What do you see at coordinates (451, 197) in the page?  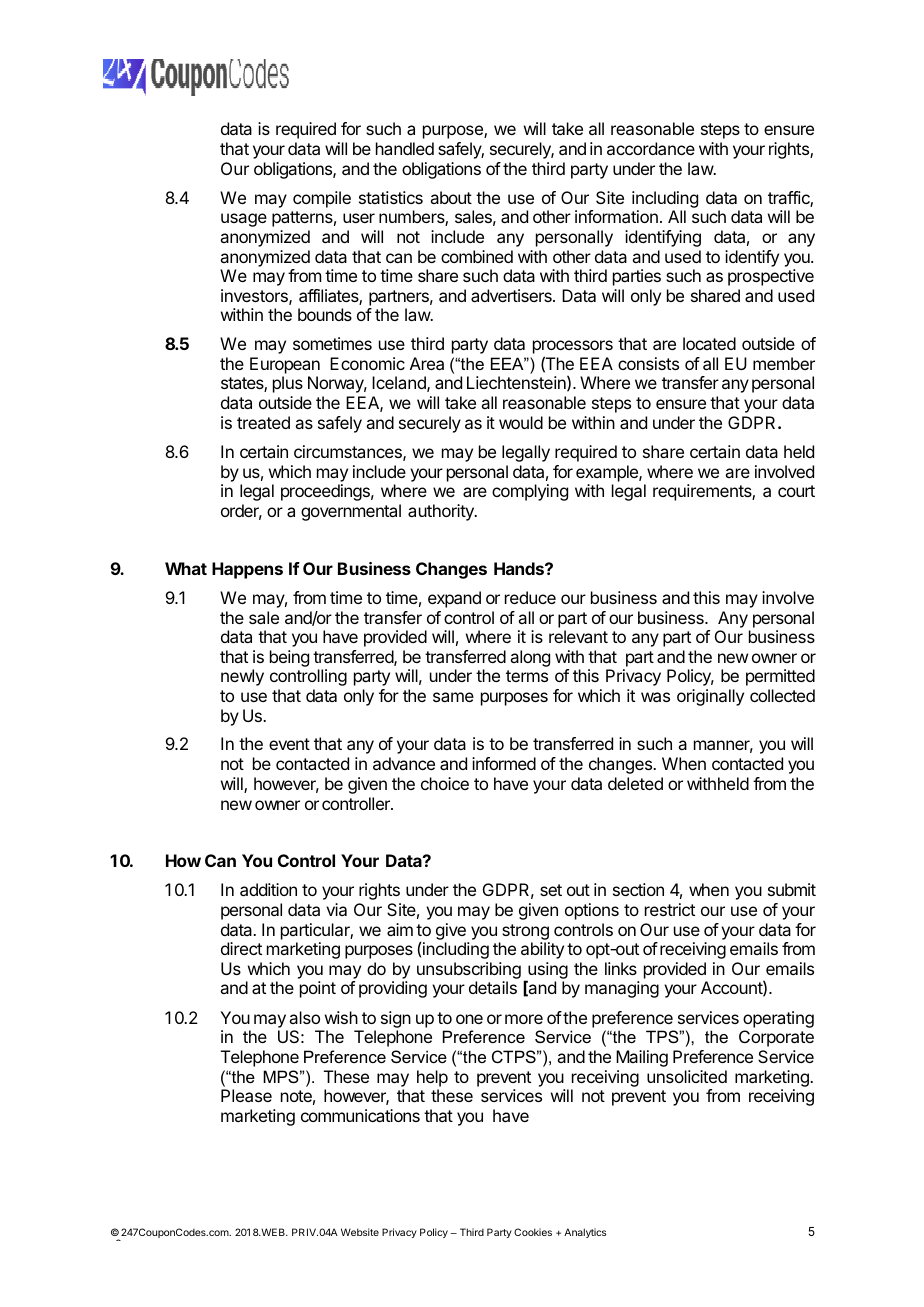 I see `about` at bounding box center [451, 197].
